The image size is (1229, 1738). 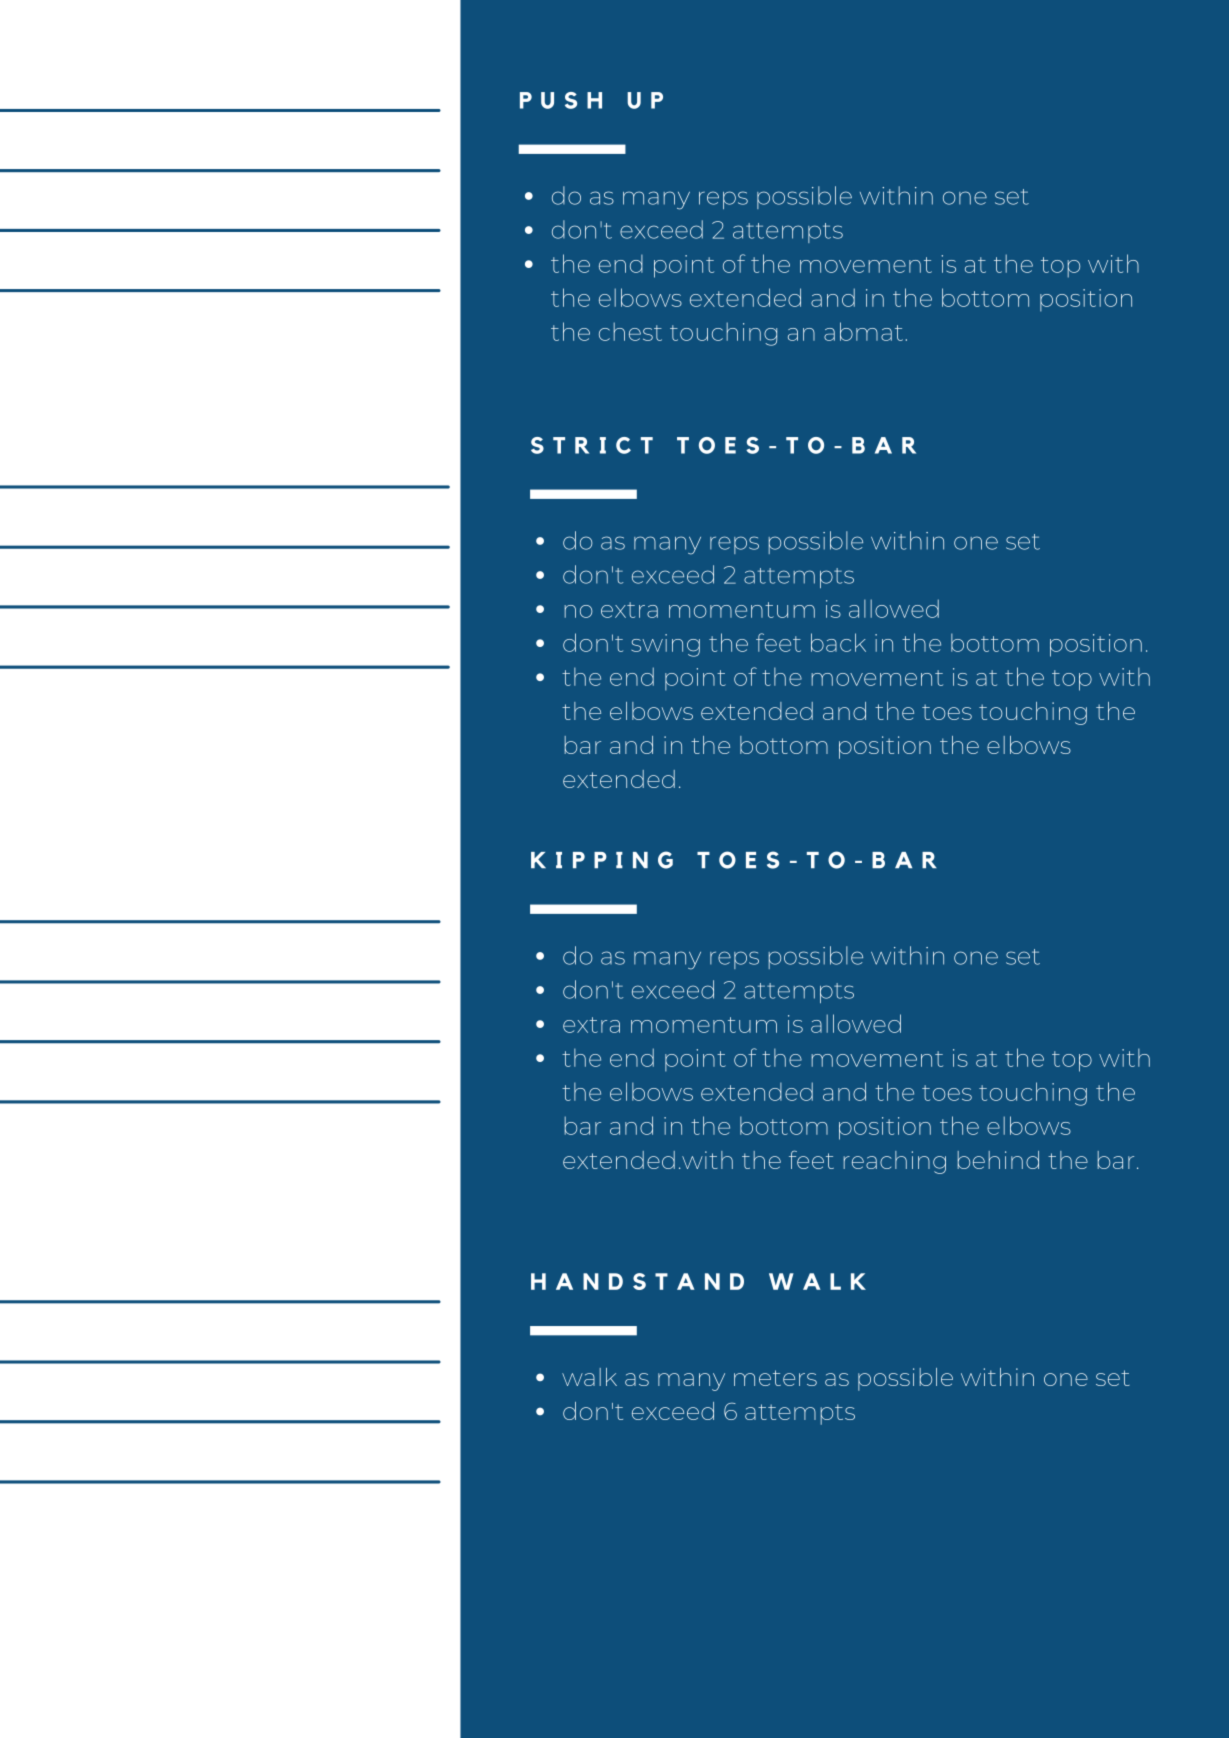 What do you see at coordinates (998, 1160) in the screenshot?
I see `behind` at bounding box center [998, 1160].
